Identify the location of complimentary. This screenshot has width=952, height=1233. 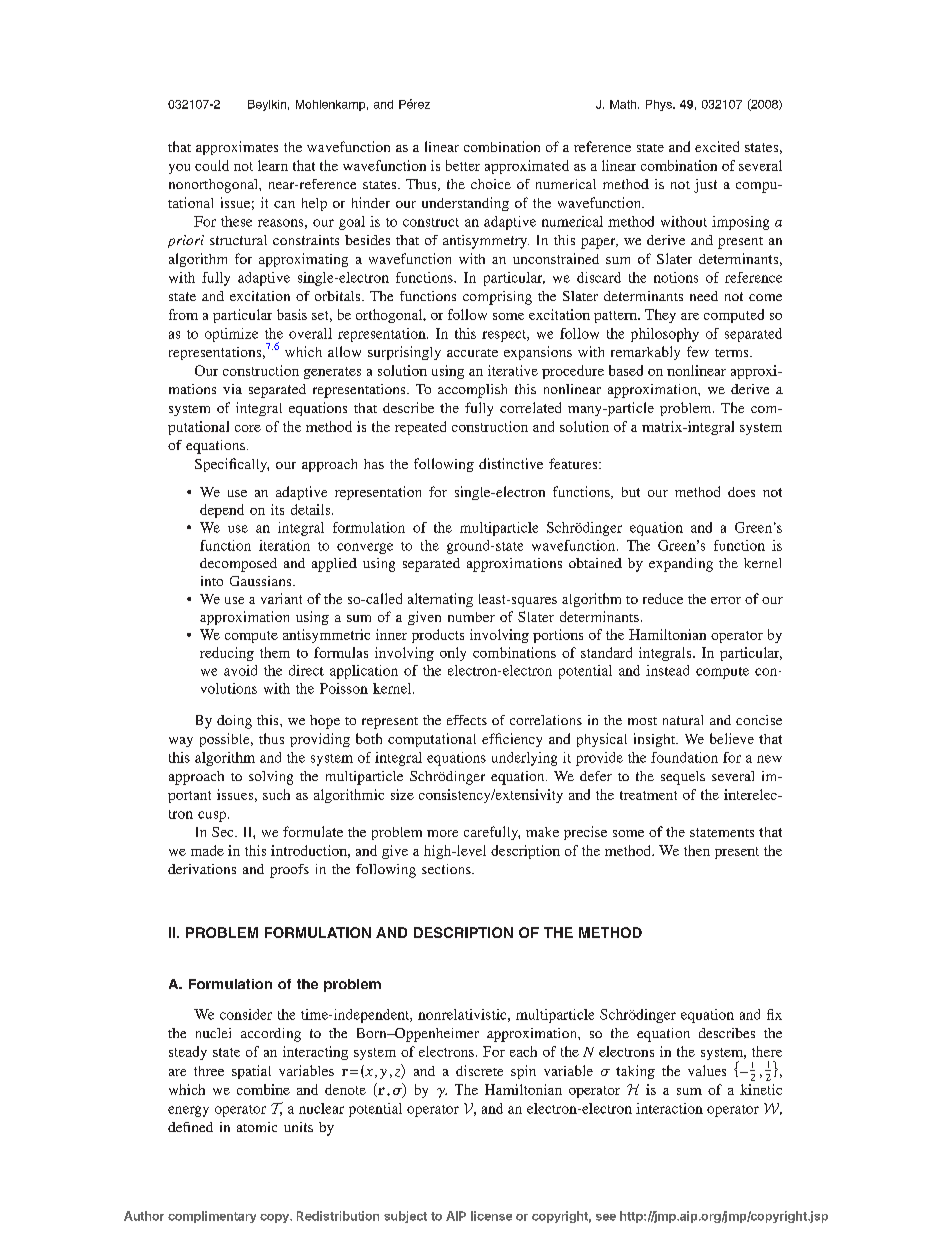
(212, 1217).
